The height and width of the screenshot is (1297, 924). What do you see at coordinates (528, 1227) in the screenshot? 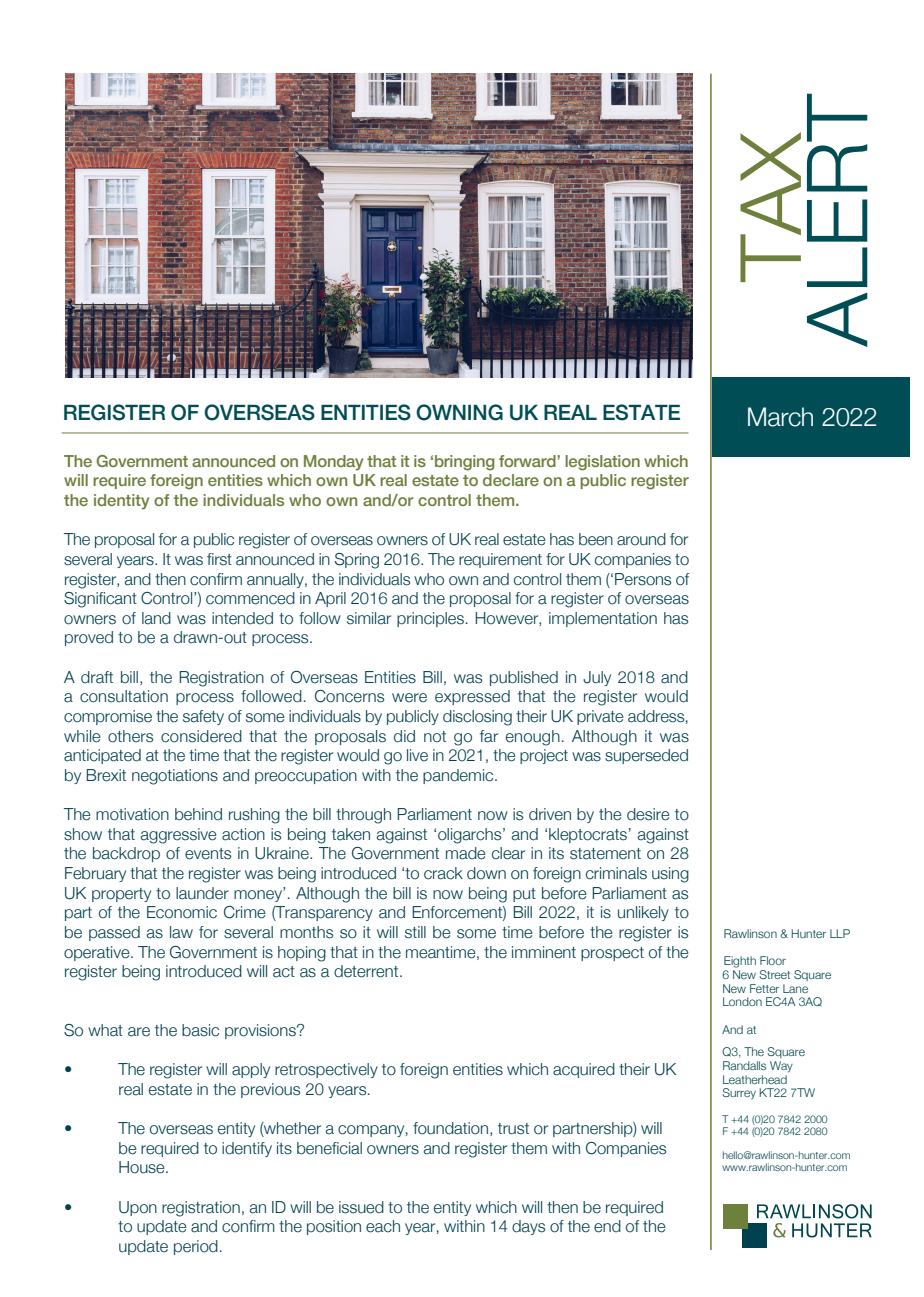
I see `days` at bounding box center [528, 1227].
